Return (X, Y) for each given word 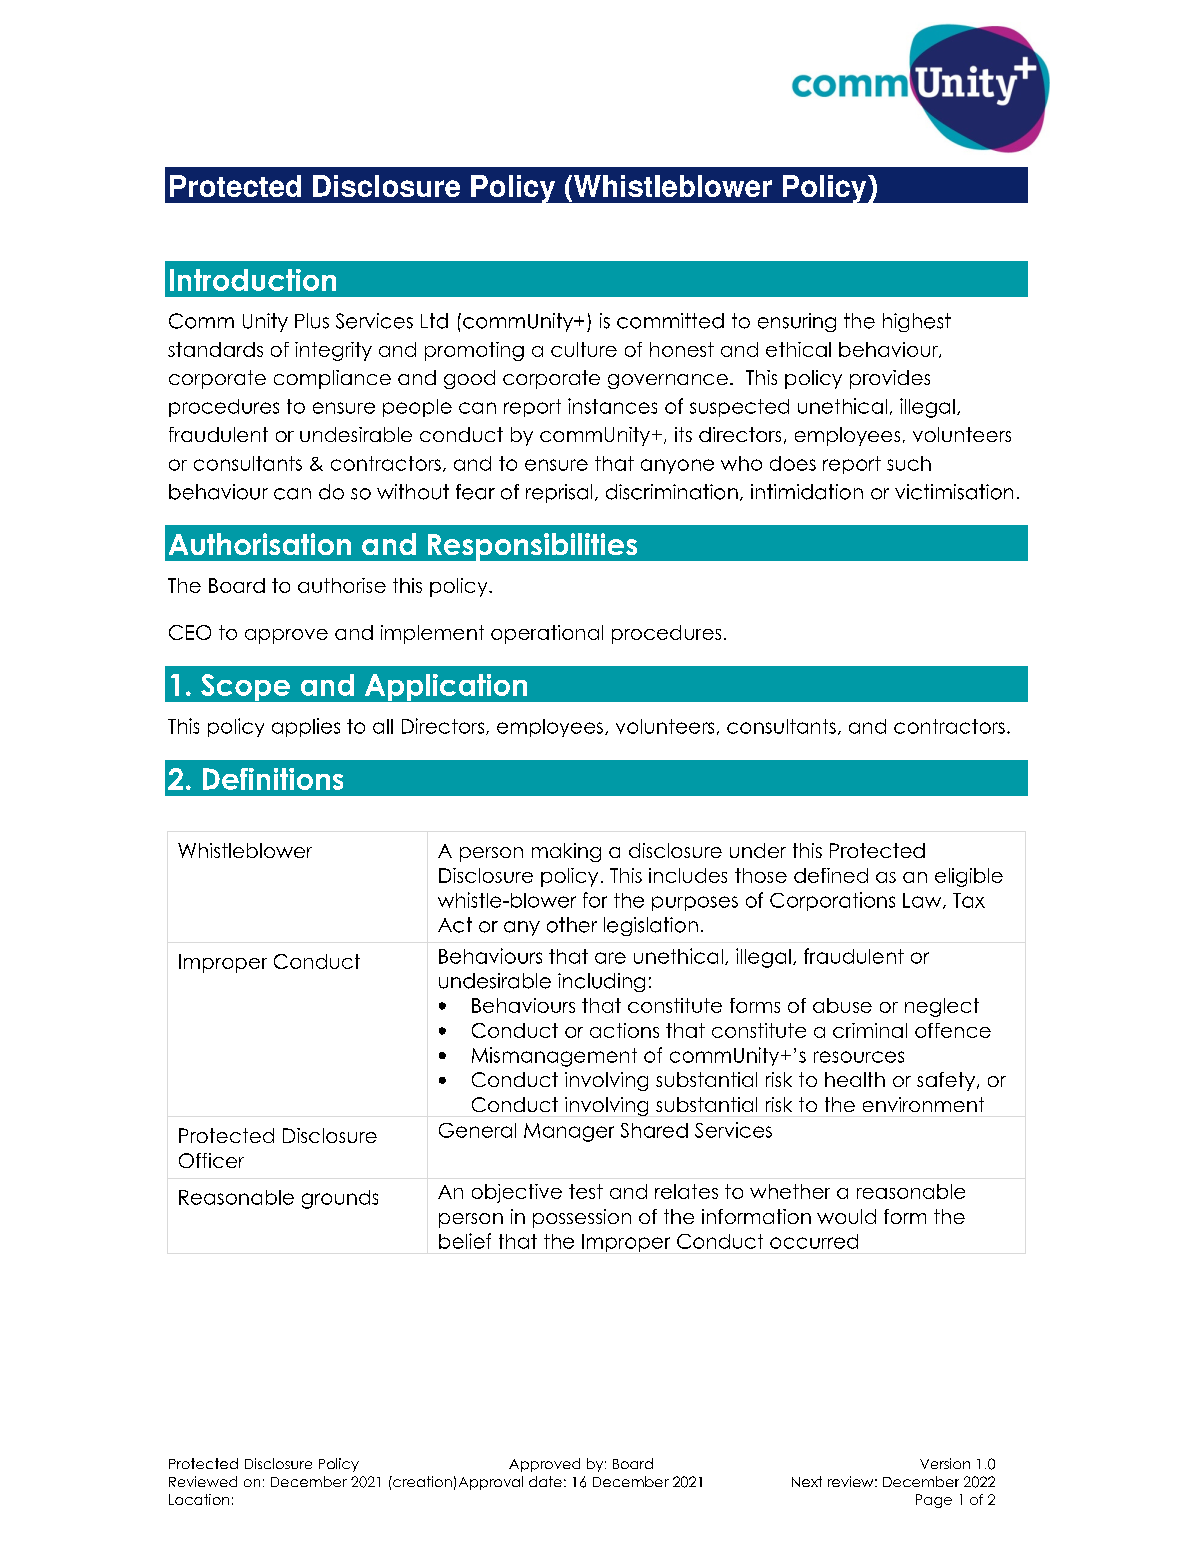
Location (199, 1499)
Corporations (832, 901)
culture (584, 349)
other (572, 925)
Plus (312, 321)
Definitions (273, 779)
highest (917, 322)
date (545, 1481)
